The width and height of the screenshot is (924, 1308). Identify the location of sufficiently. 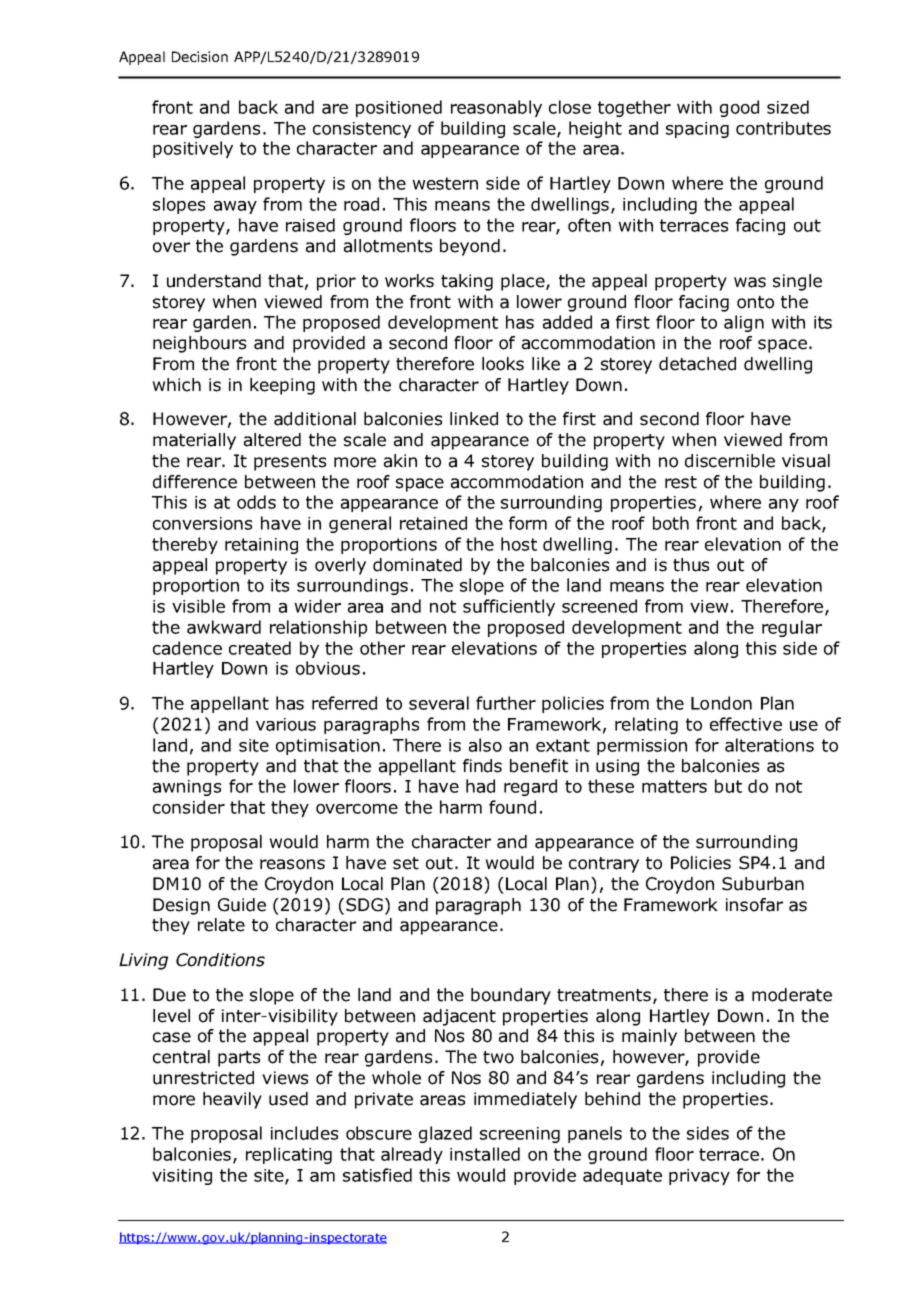
(509, 607).
